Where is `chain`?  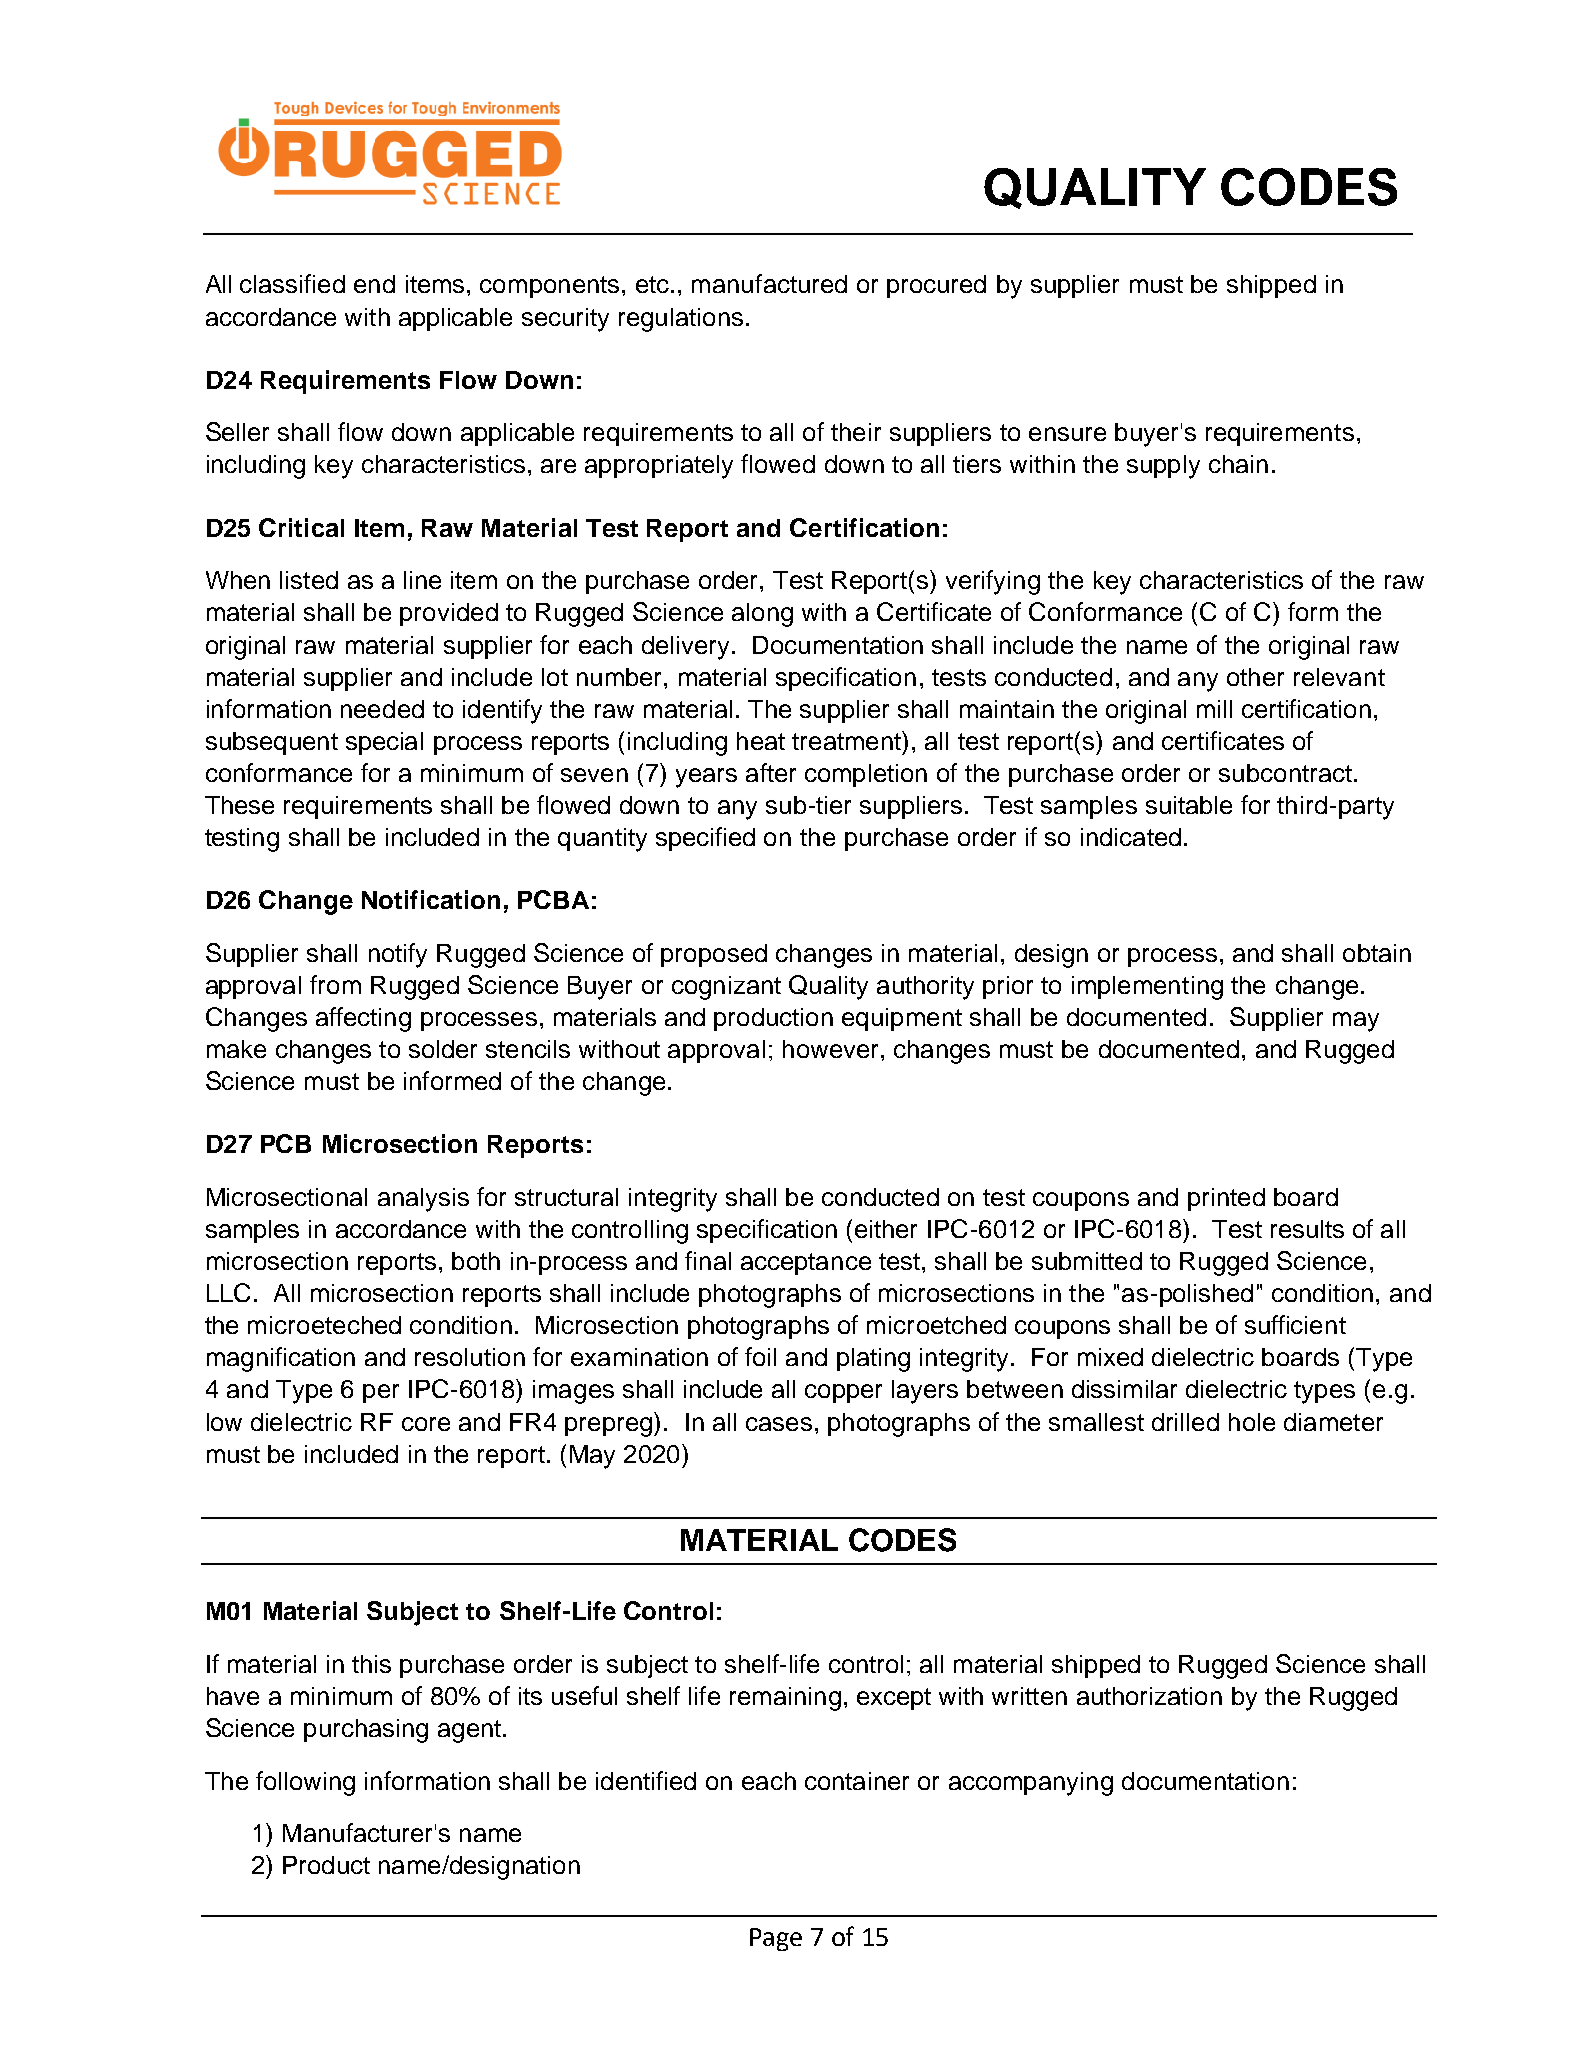 chain is located at coordinates (1238, 464).
